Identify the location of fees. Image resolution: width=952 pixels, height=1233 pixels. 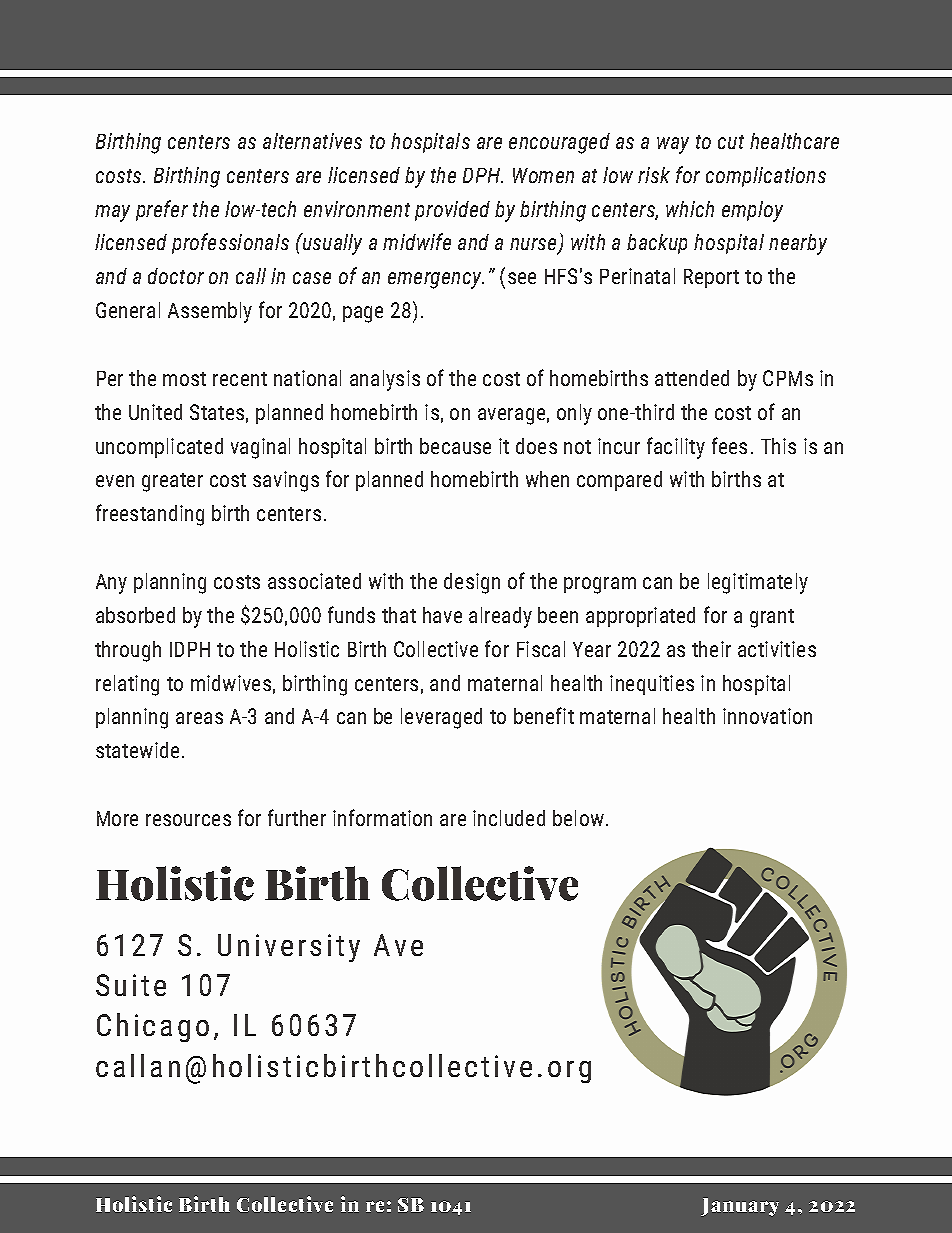
(729, 445).
